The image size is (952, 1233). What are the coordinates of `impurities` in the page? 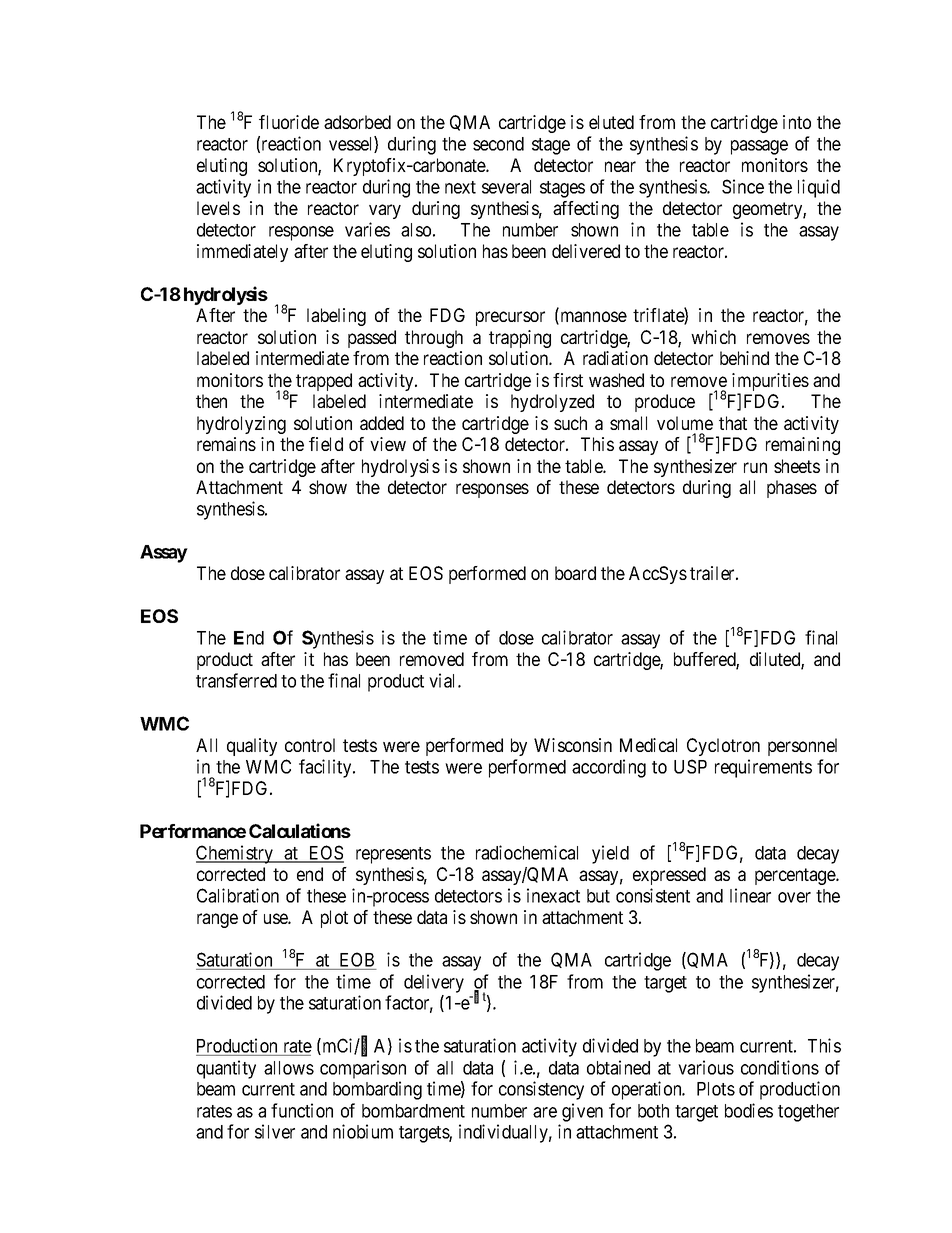 It's located at (770, 383).
